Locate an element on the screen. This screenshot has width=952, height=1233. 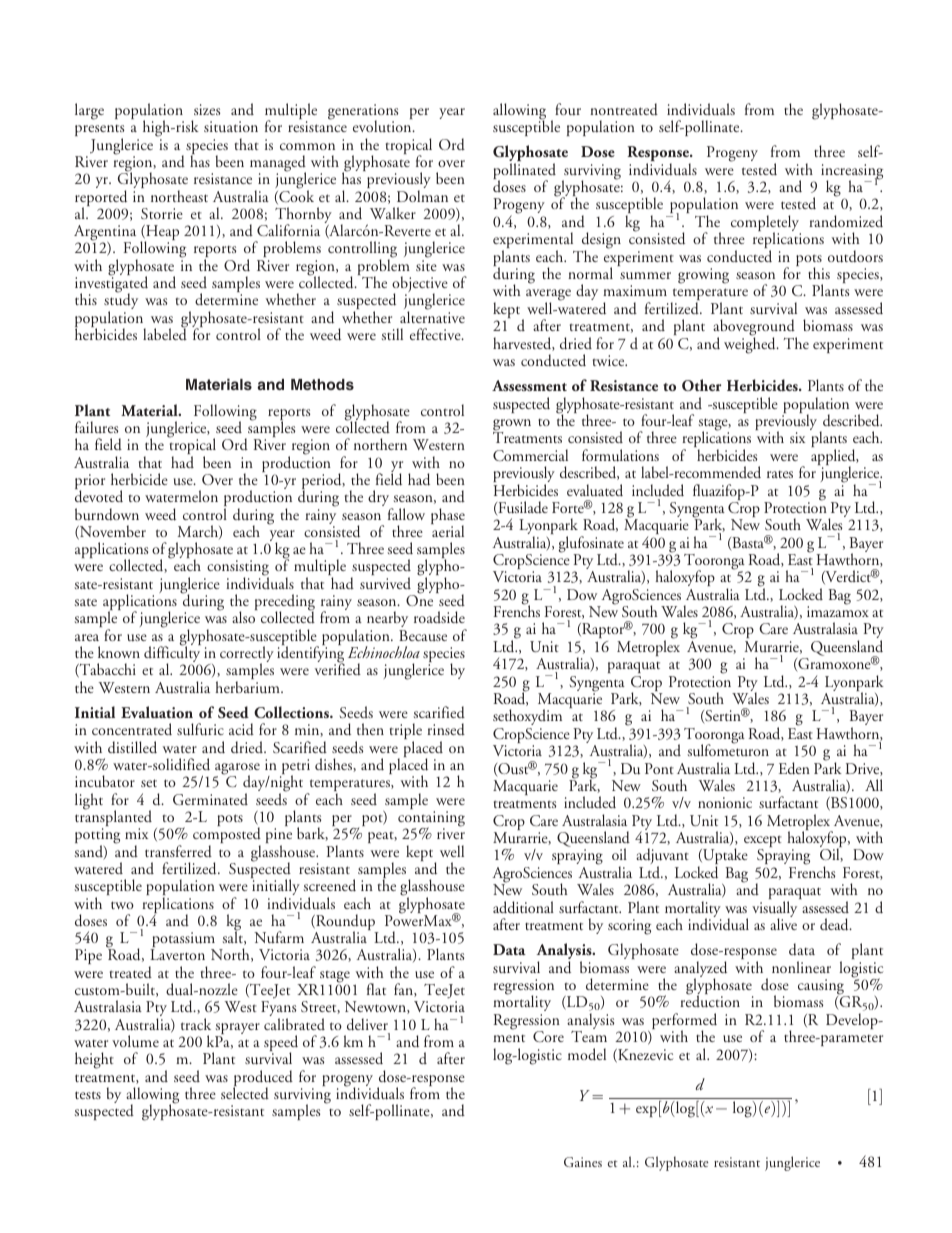
failures is located at coordinates (96, 427).
